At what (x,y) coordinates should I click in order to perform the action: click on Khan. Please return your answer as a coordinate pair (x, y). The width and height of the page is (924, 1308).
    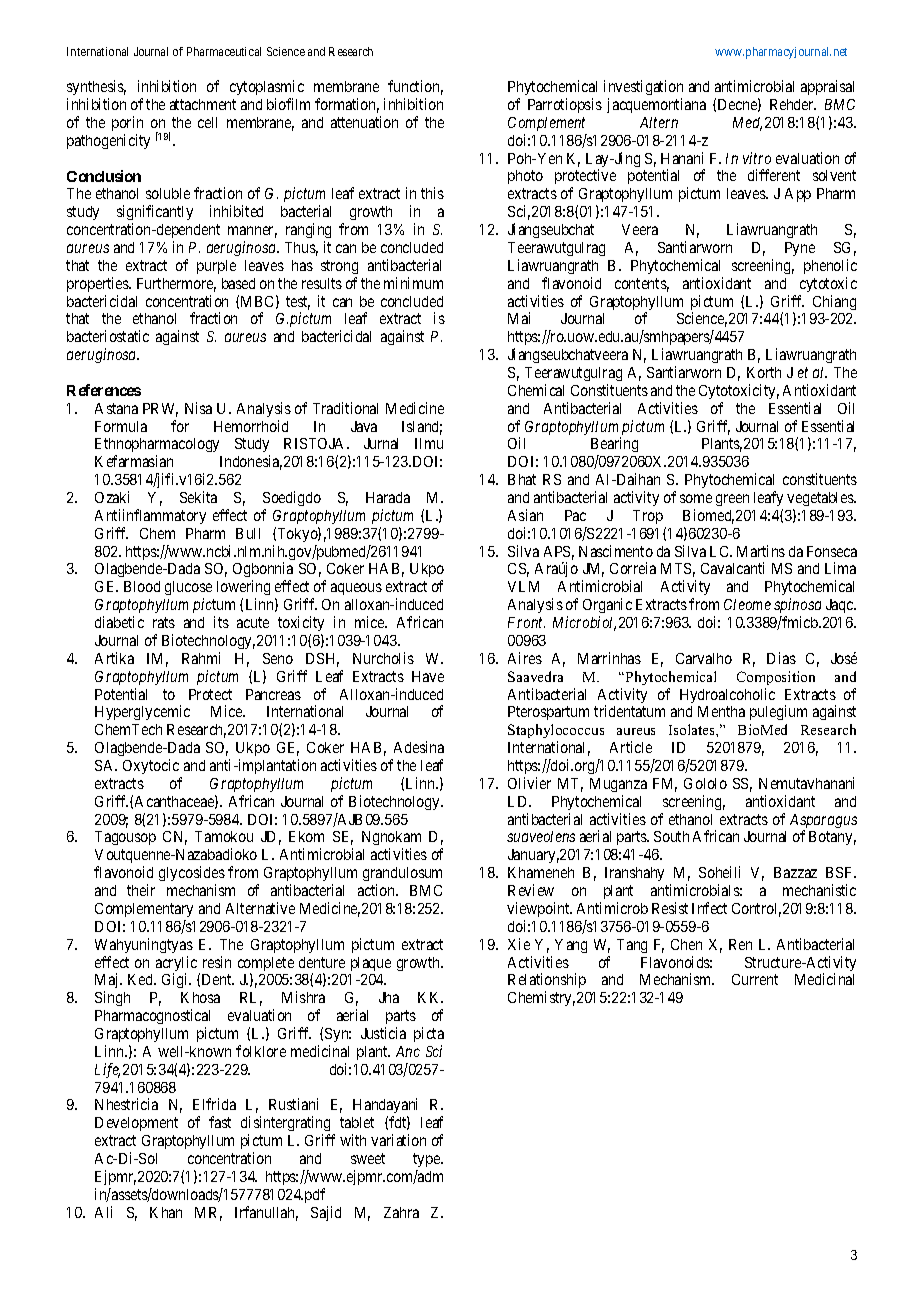
    Looking at the image, I should click on (166, 1212).
